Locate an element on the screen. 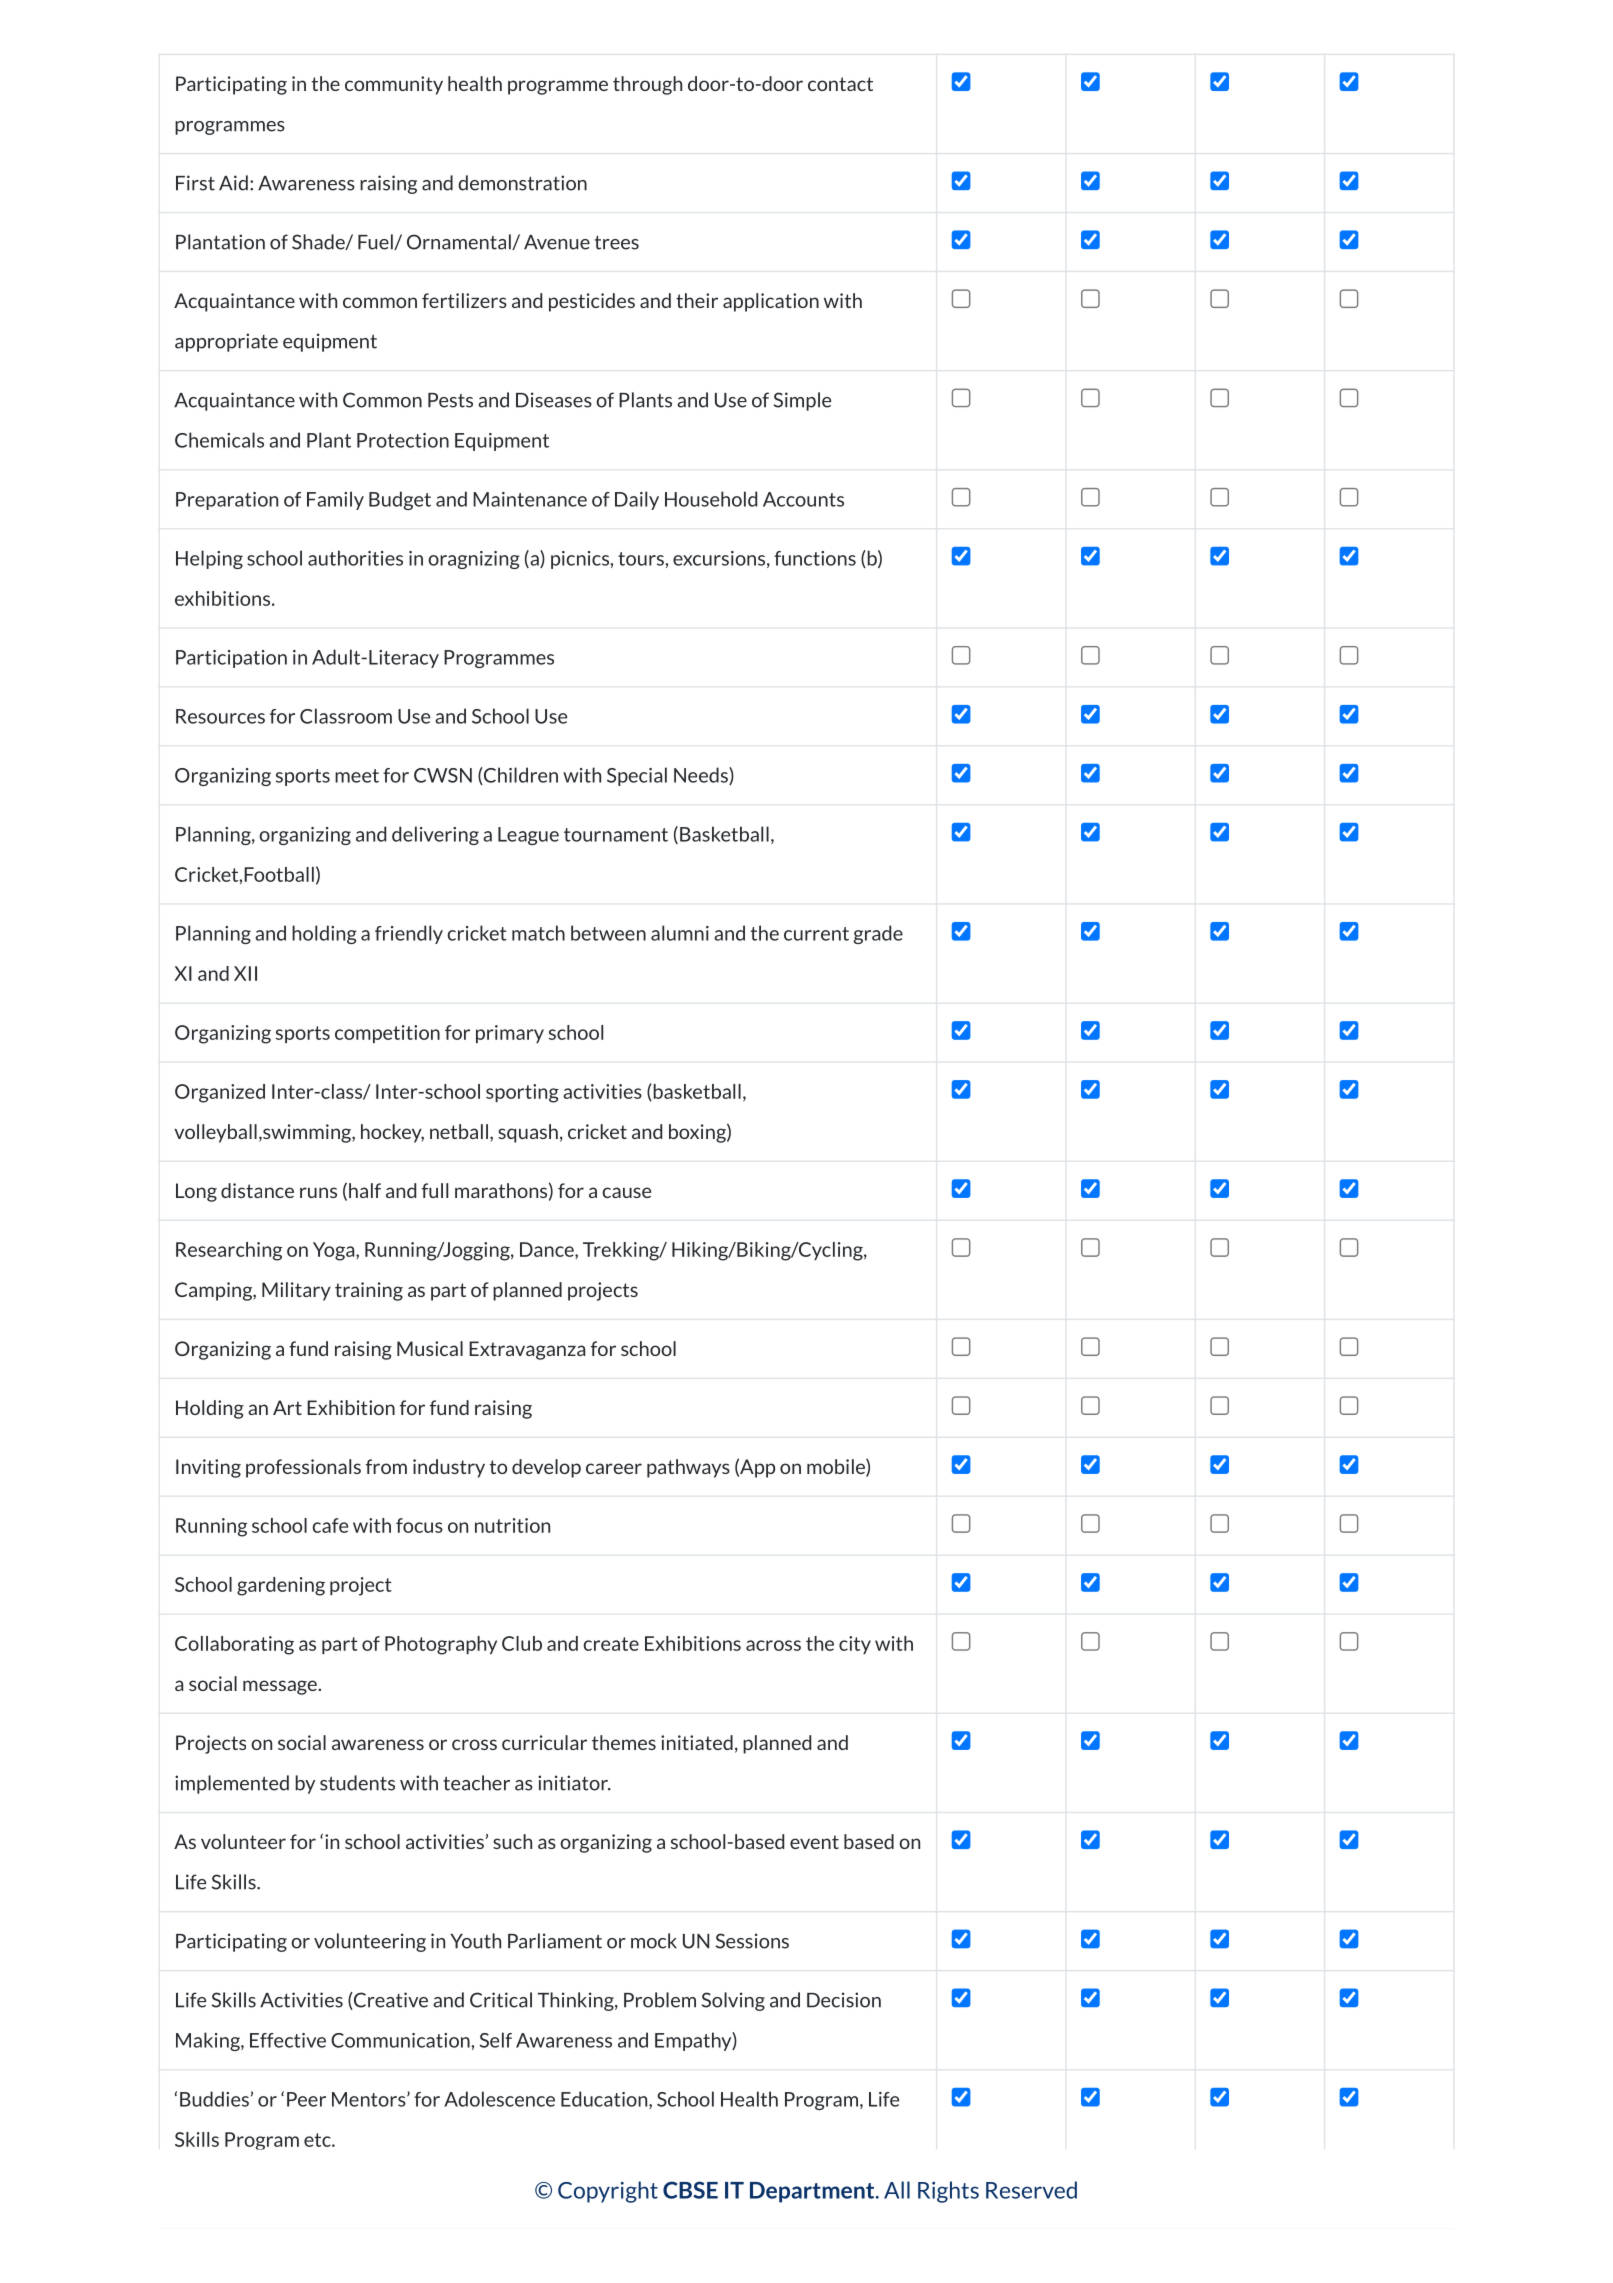 The width and height of the screenshot is (1613, 2283). cause is located at coordinates (627, 1192).
